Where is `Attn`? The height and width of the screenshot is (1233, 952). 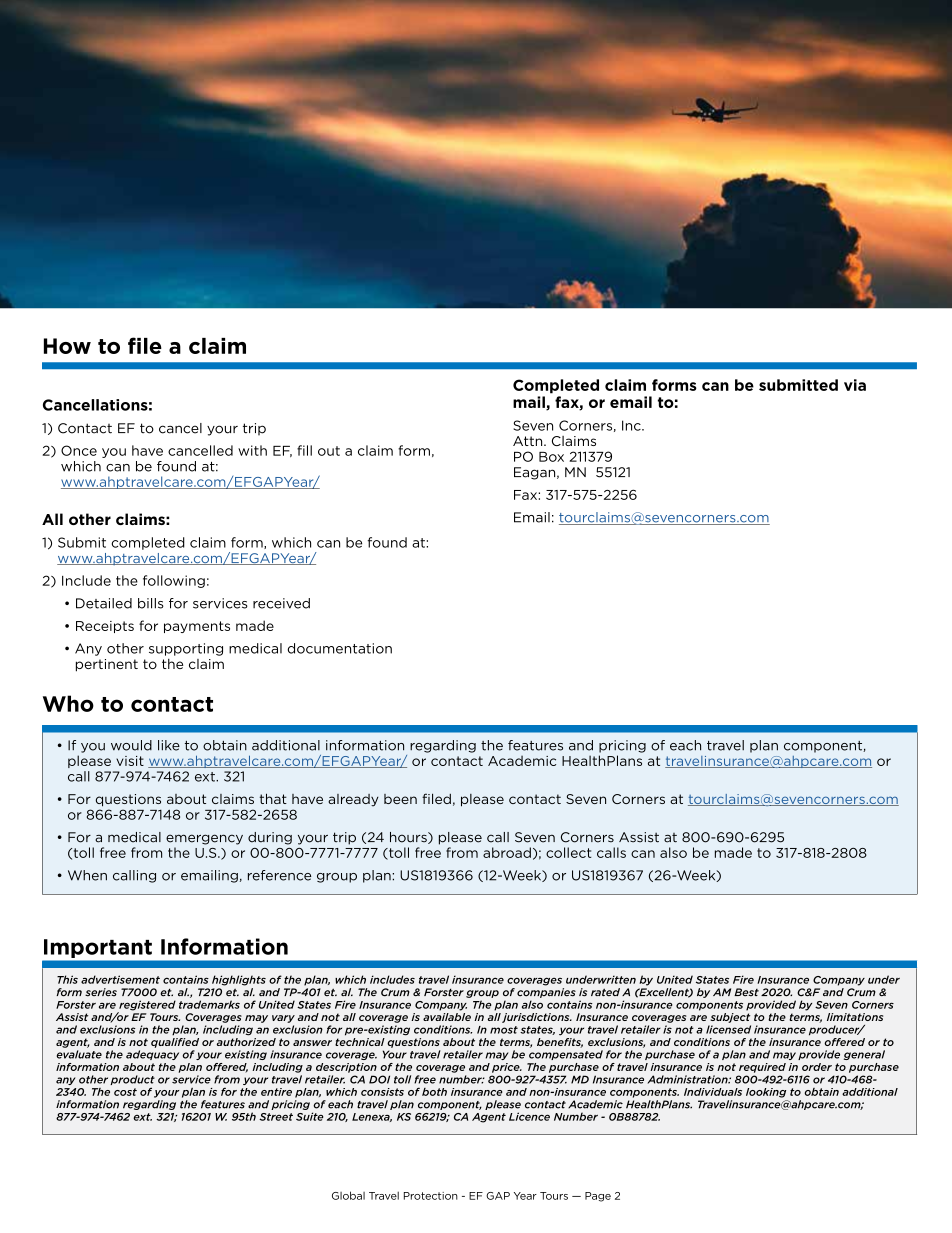 Attn is located at coordinates (529, 441).
